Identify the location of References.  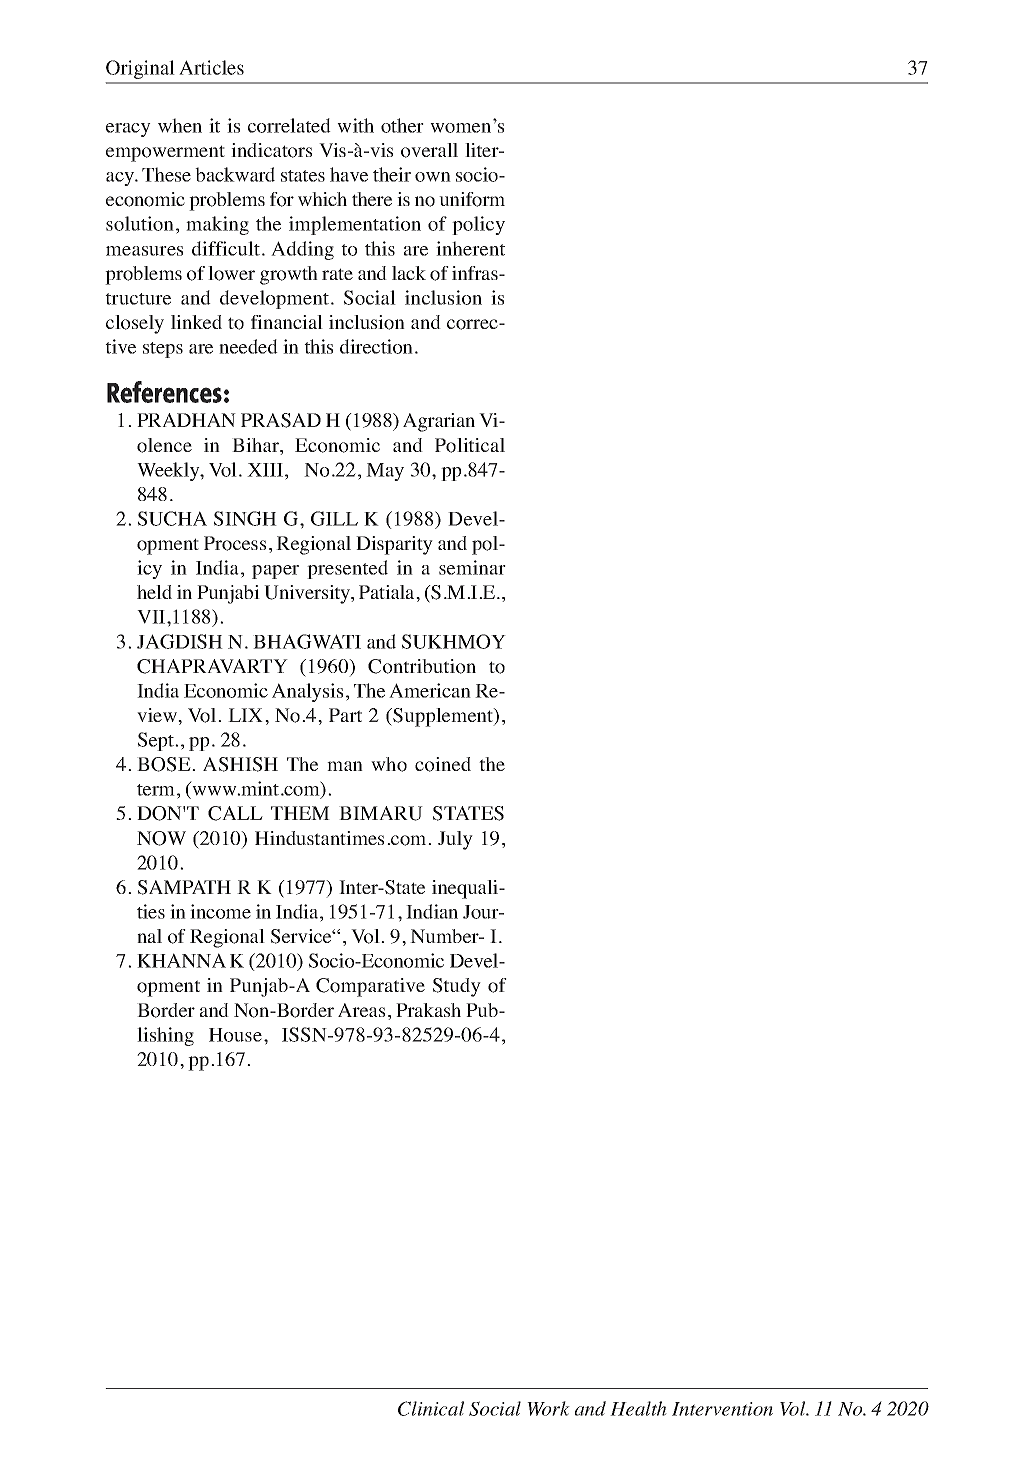
(164, 392).
